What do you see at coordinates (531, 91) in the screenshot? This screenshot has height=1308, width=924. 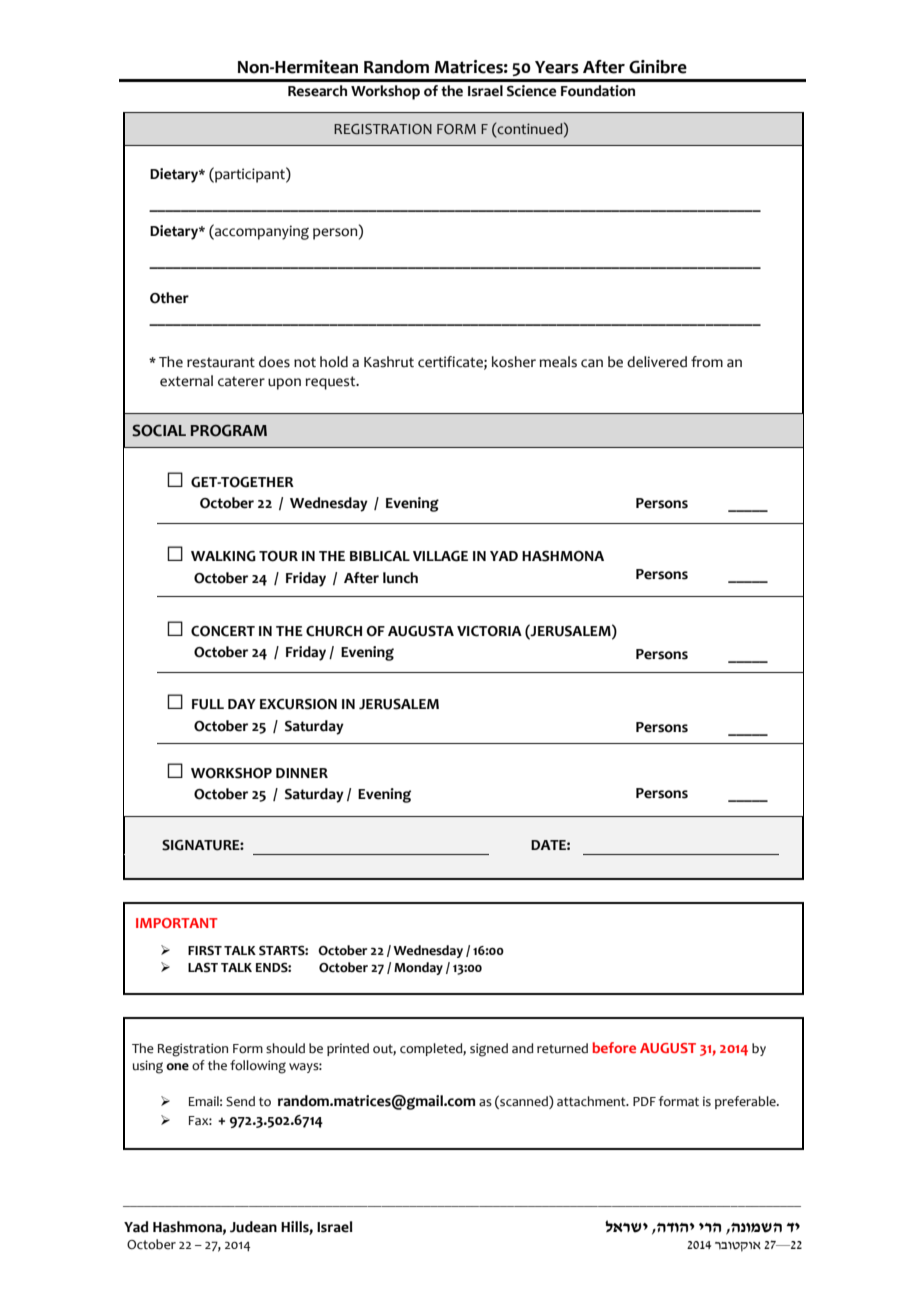 I see `Science` at bounding box center [531, 91].
